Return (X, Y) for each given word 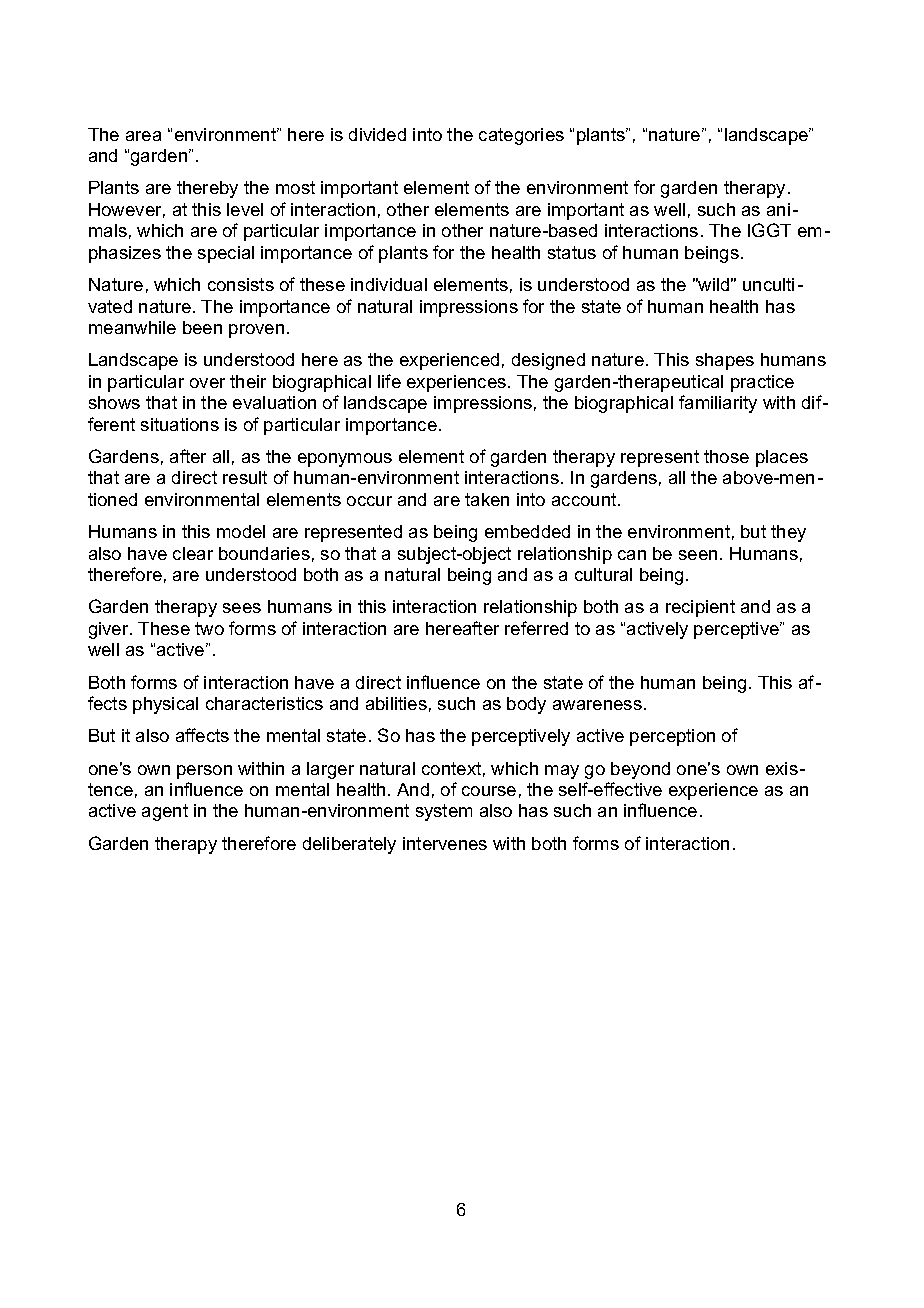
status (572, 252)
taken (487, 499)
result (245, 477)
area (143, 136)
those (726, 456)
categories (521, 136)
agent (165, 812)
